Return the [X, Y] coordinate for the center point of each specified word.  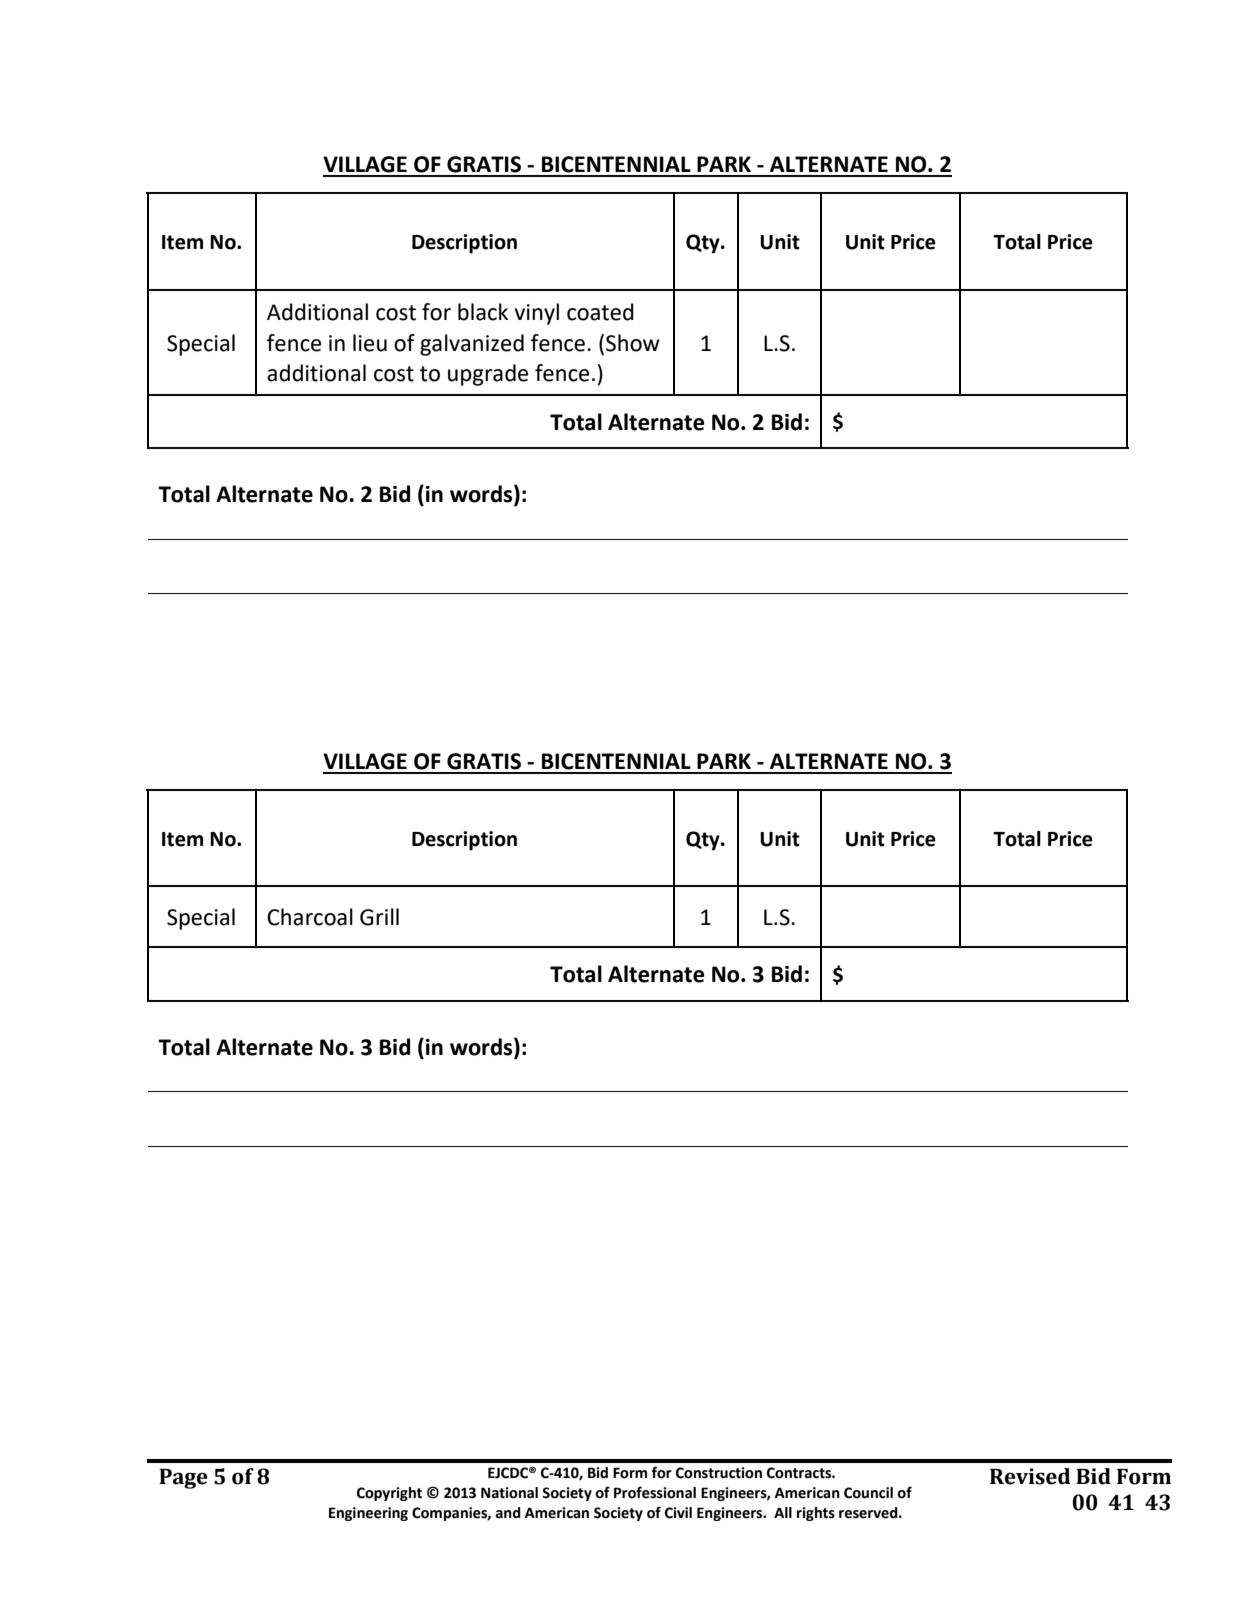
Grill [379, 917]
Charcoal [310, 917]
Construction [719, 1473]
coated [600, 312]
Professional [655, 1492]
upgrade [488, 375]
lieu [370, 343]
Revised [1030, 1476]
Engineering [368, 1514]
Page [183, 1479]
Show [633, 343]
